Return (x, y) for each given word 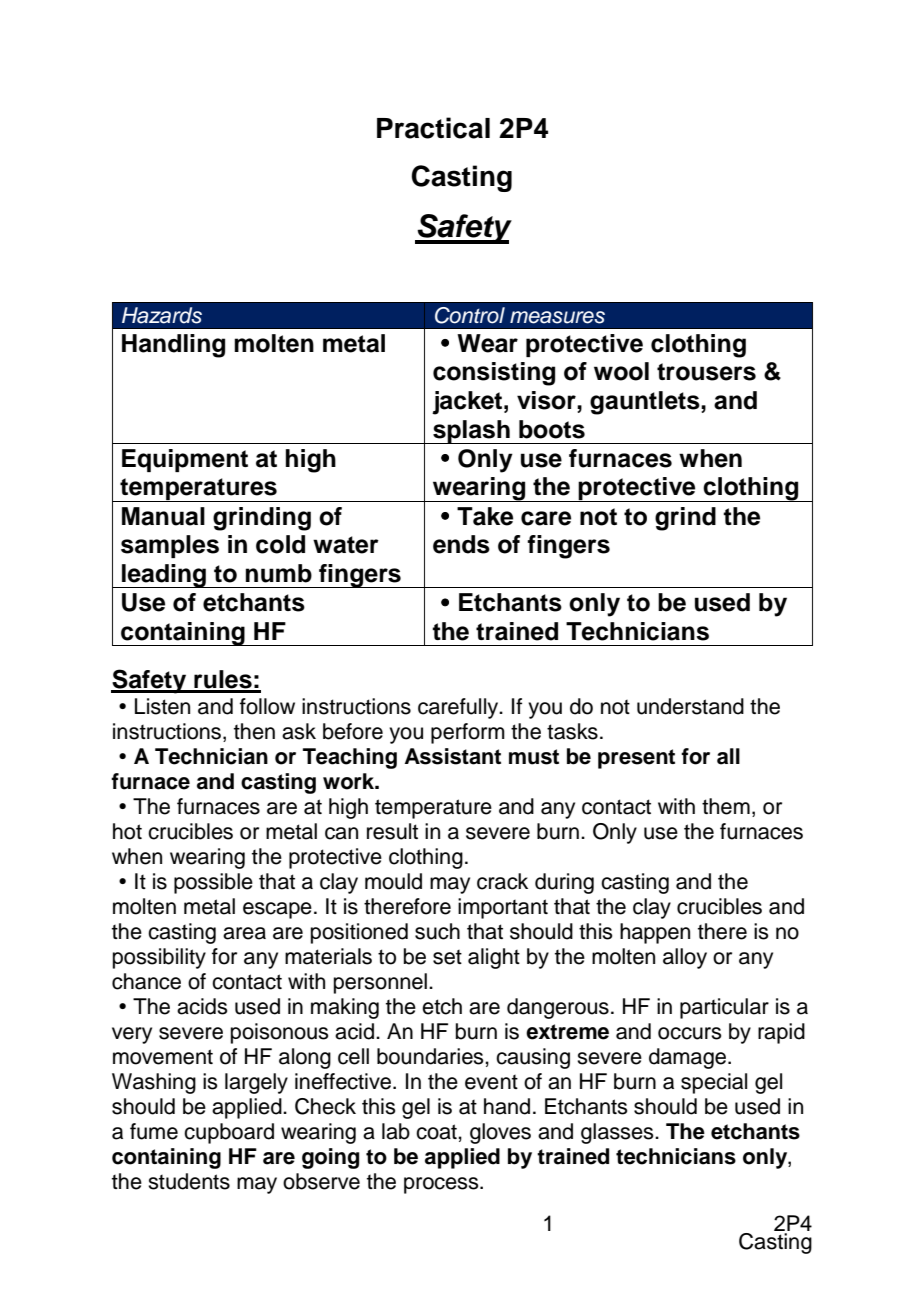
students (189, 1181)
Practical (433, 128)
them (726, 806)
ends (461, 544)
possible (213, 883)
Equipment (185, 460)
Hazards (162, 315)
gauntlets (646, 403)
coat (437, 1132)
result (392, 831)
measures (557, 317)
